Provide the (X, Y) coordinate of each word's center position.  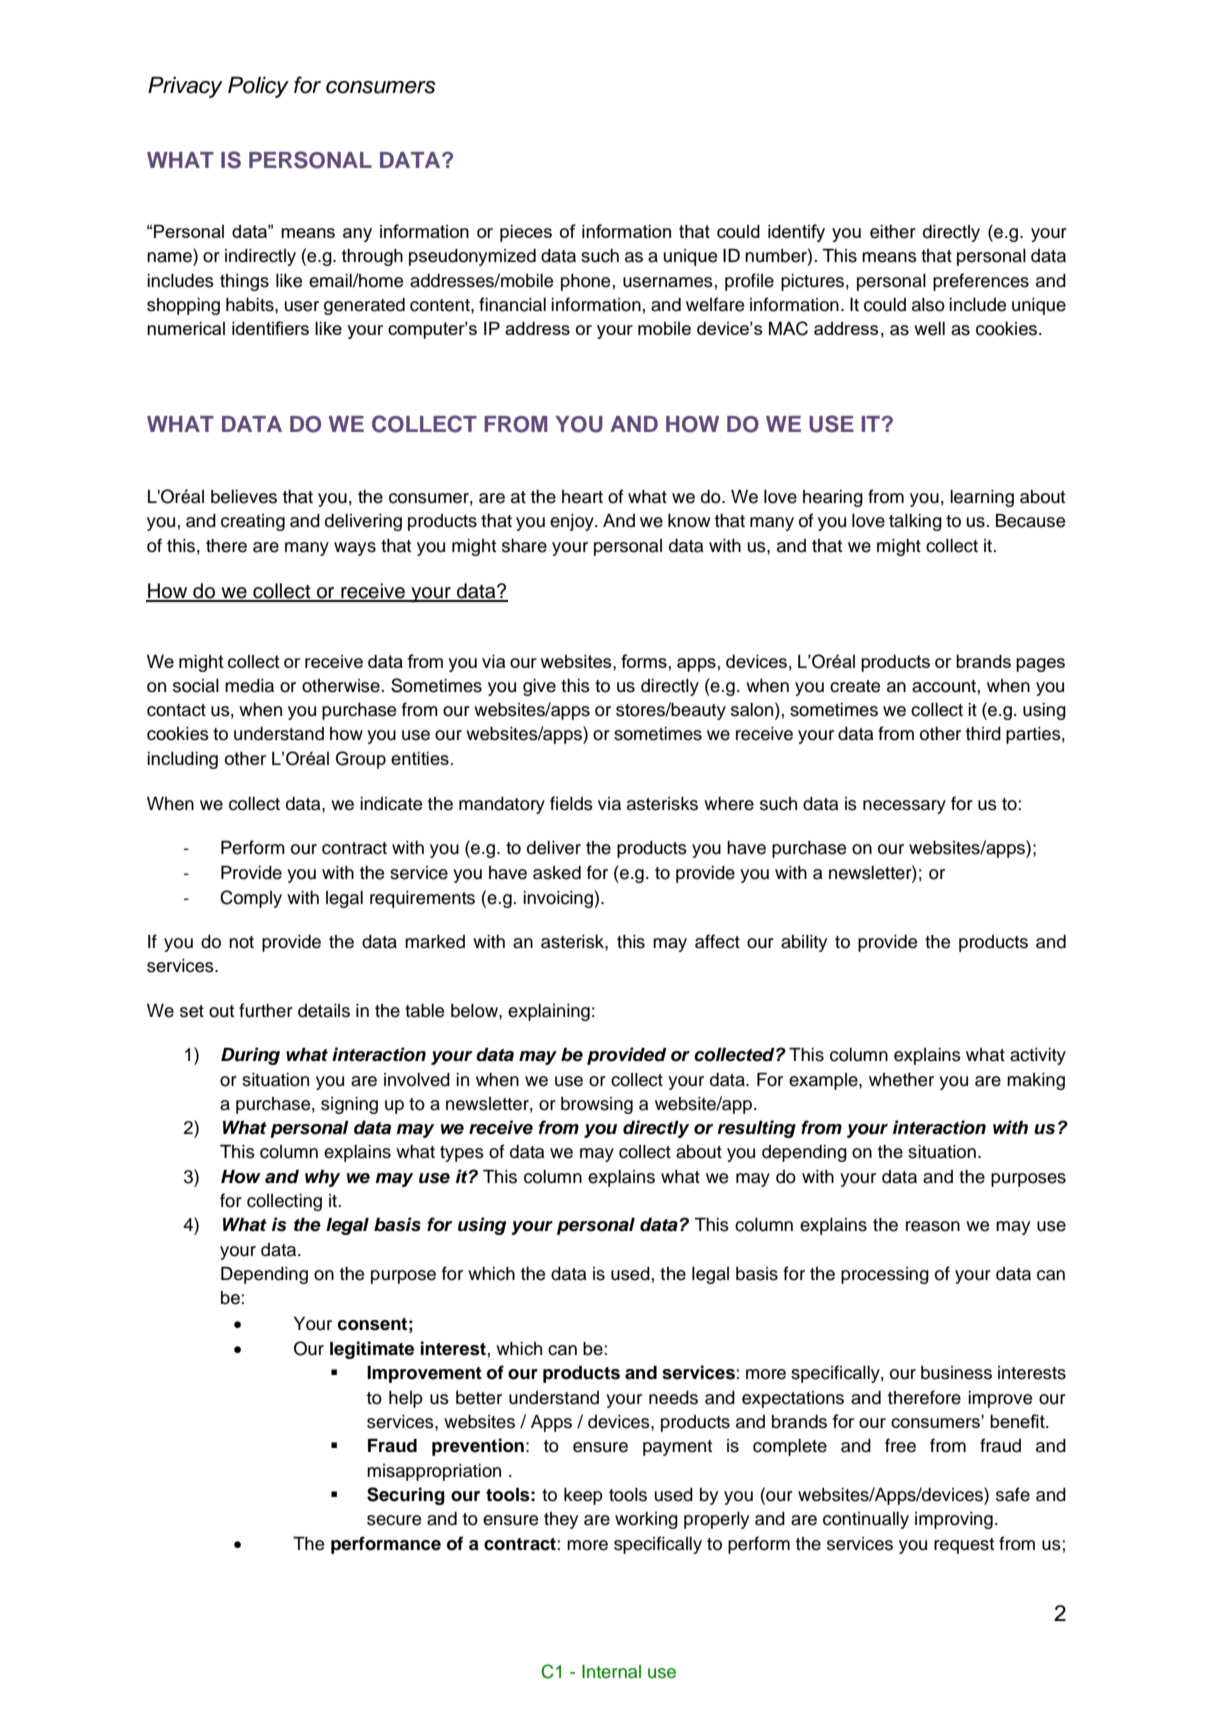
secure (394, 1520)
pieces (526, 233)
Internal (611, 1672)
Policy (258, 87)
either (893, 232)
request (964, 1546)
